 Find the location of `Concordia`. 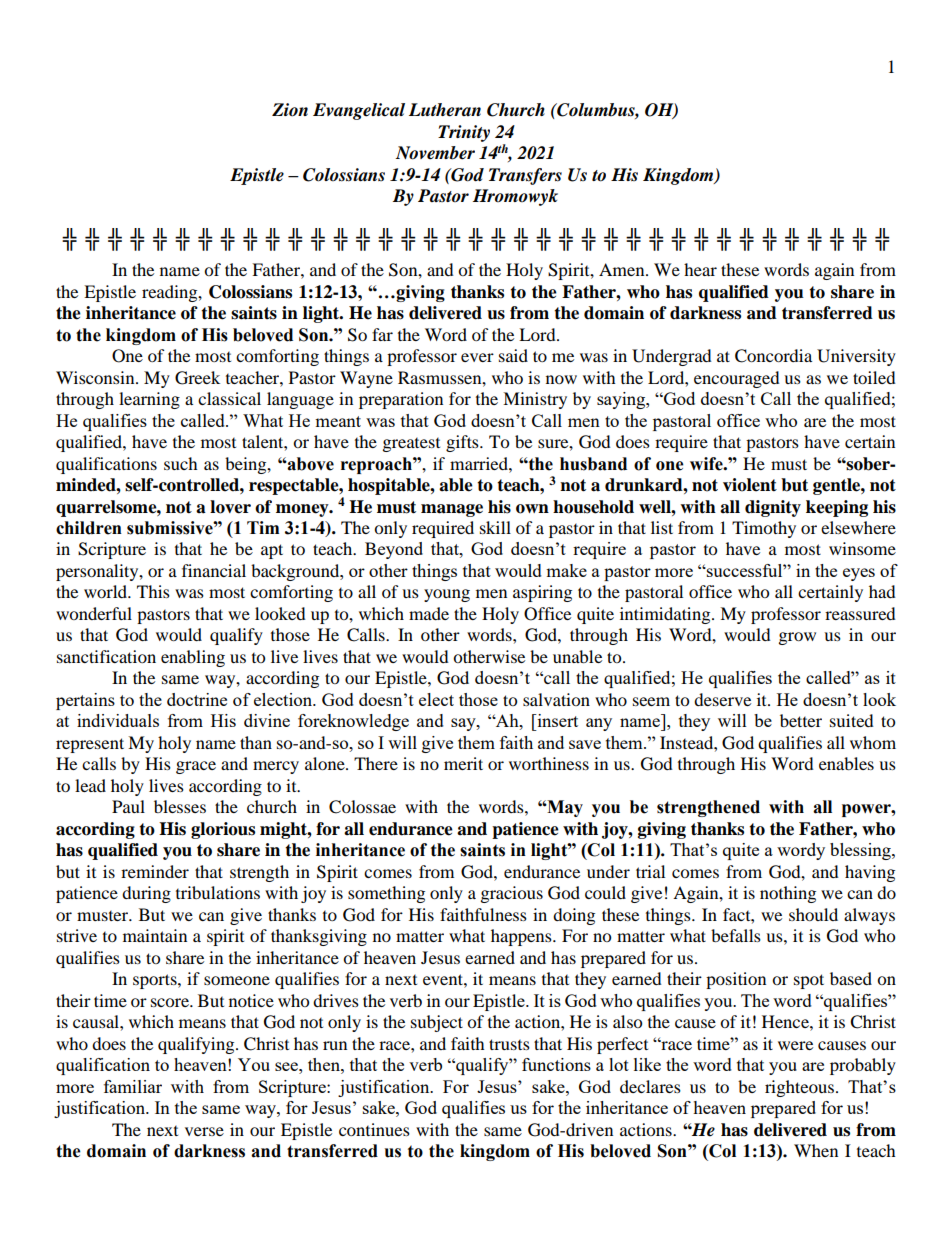

Concordia is located at coordinates (773, 356).
